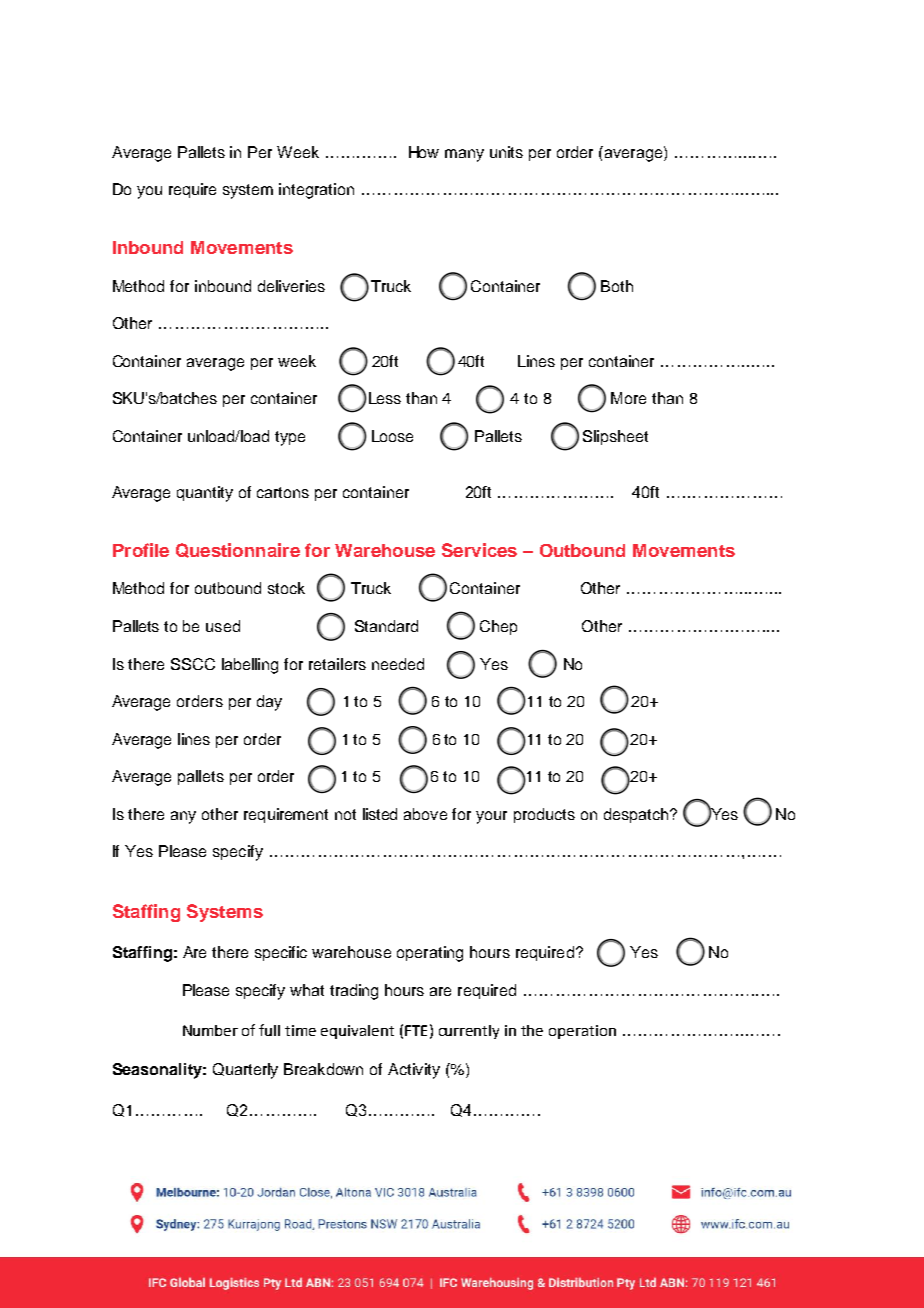 The width and height of the page is (924, 1308). I want to click on used, so click(223, 626).
